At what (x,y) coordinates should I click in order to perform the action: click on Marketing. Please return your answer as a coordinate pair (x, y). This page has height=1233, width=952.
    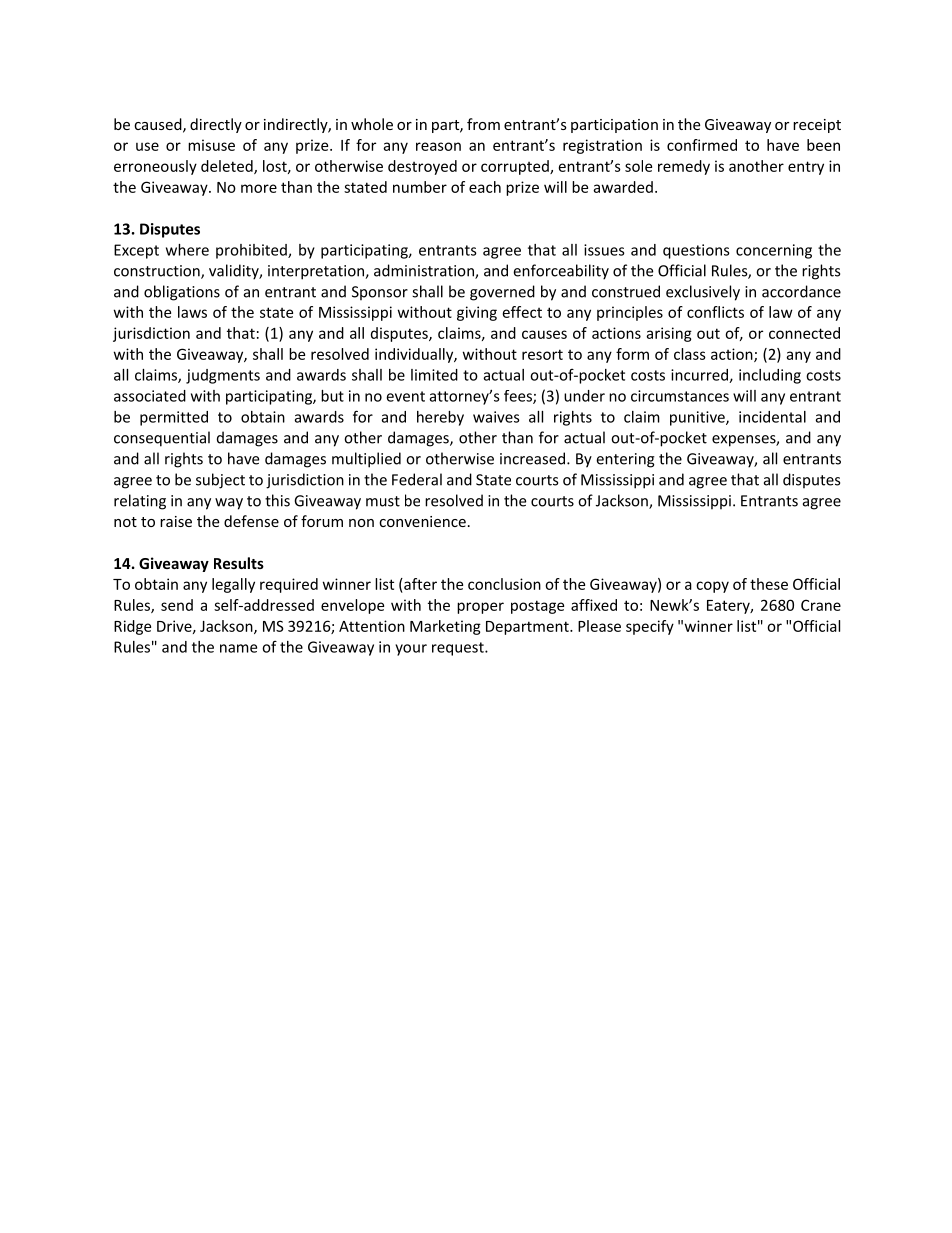
    Looking at the image, I should click on (445, 627).
